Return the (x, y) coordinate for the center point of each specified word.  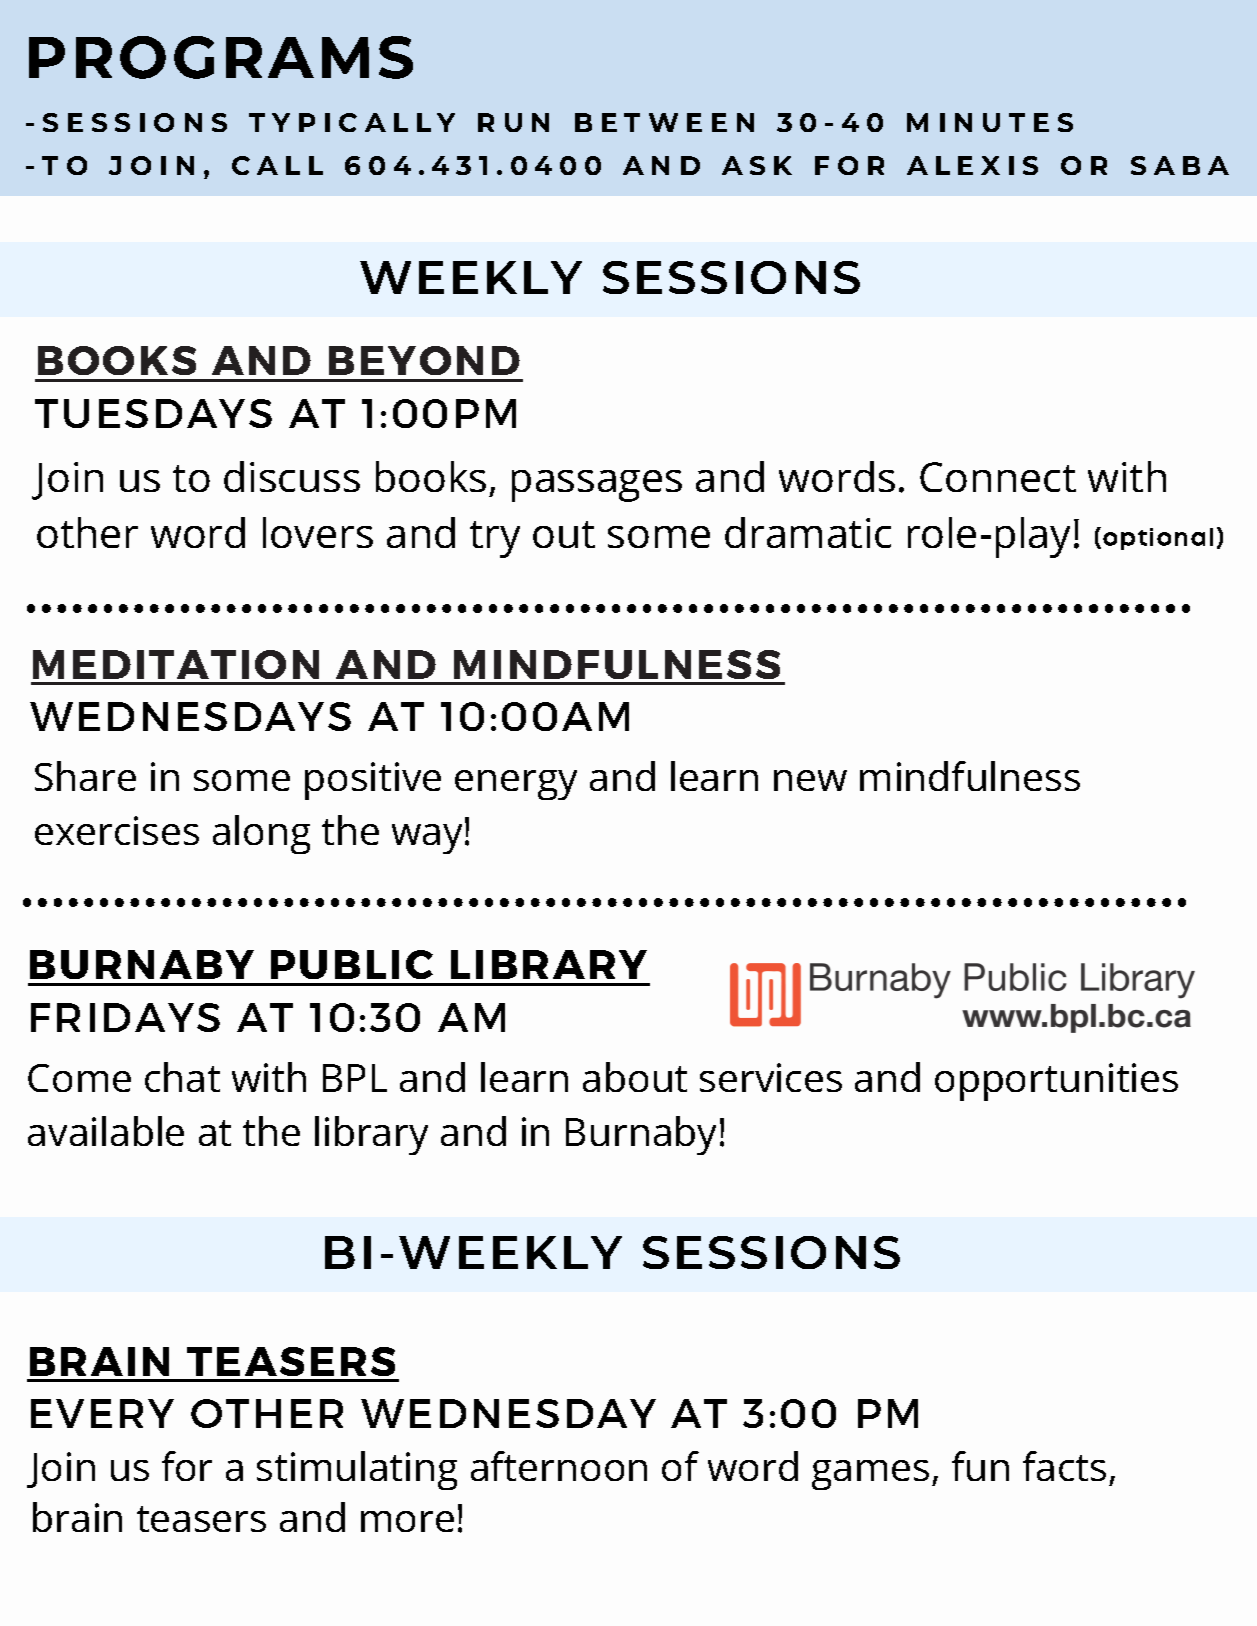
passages (597, 486)
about (635, 1077)
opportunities (1056, 1082)
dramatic (808, 532)
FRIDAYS (125, 1017)
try (495, 539)
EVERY (102, 1413)
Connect (998, 477)
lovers (318, 532)
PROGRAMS (221, 57)
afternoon (559, 1466)
